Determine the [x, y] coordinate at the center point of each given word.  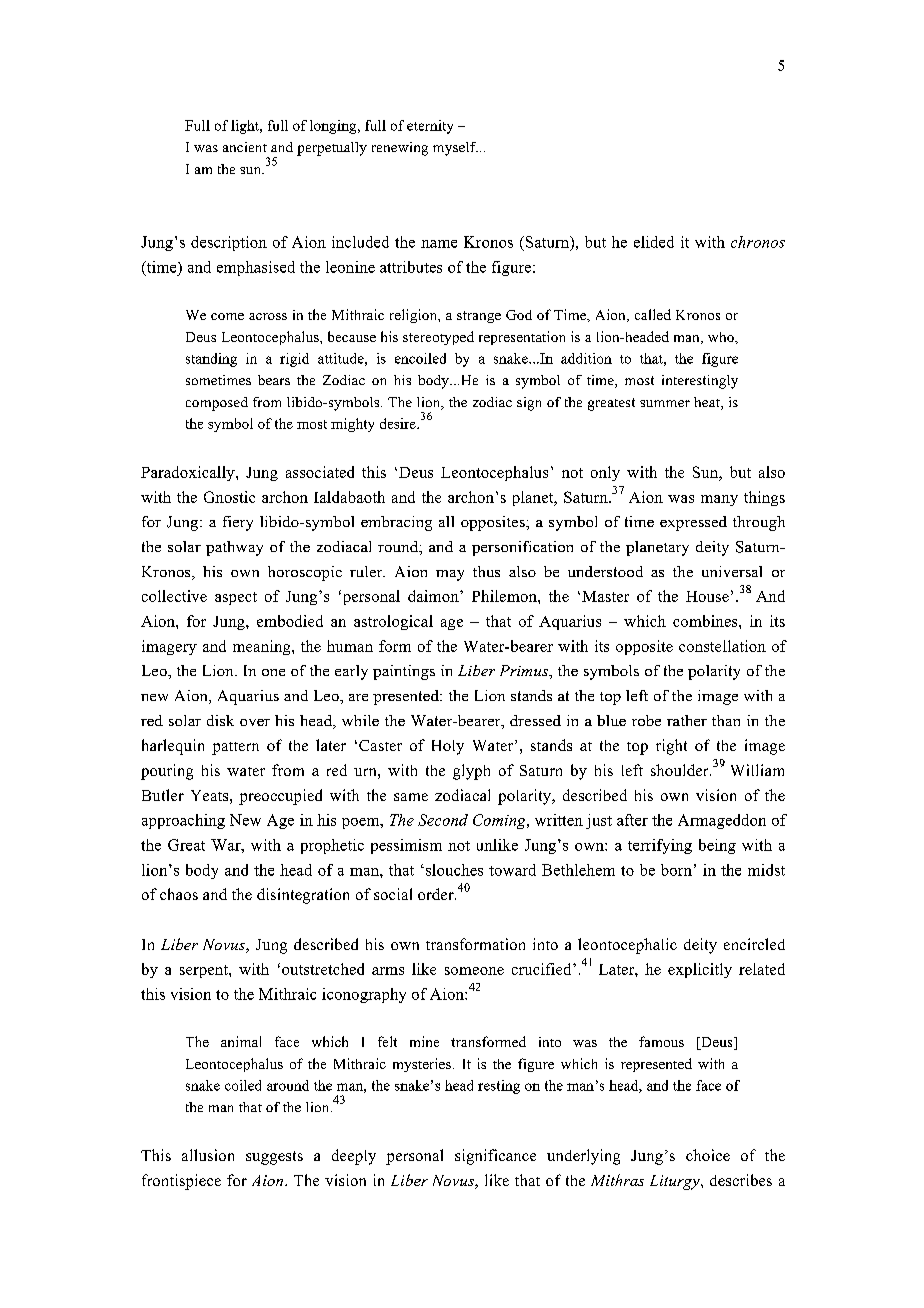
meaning [263, 647]
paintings [404, 672]
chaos [179, 894]
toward [512, 870]
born [676, 870]
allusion [208, 1155]
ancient [245, 147]
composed [217, 404]
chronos [758, 242]
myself [455, 149]
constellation [722, 646]
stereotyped [438, 338]
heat [708, 403]
